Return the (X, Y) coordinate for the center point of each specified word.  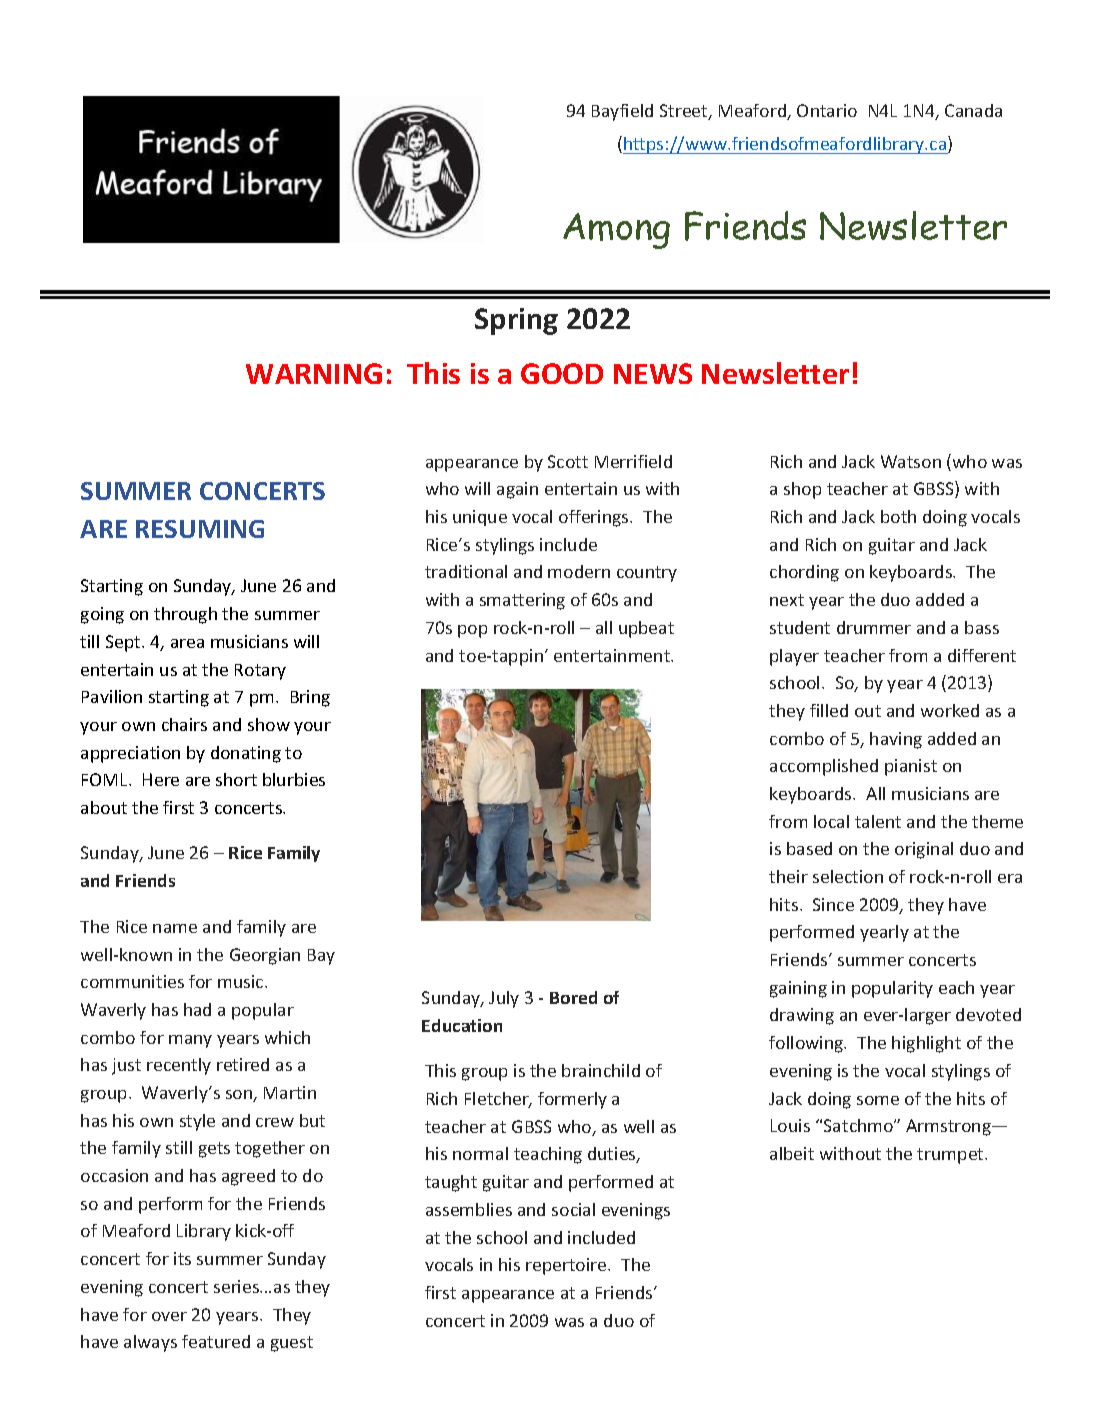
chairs (184, 724)
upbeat (646, 629)
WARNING (314, 373)
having (896, 740)
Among (616, 231)
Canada (973, 110)
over (169, 1316)
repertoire (567, 1266)
